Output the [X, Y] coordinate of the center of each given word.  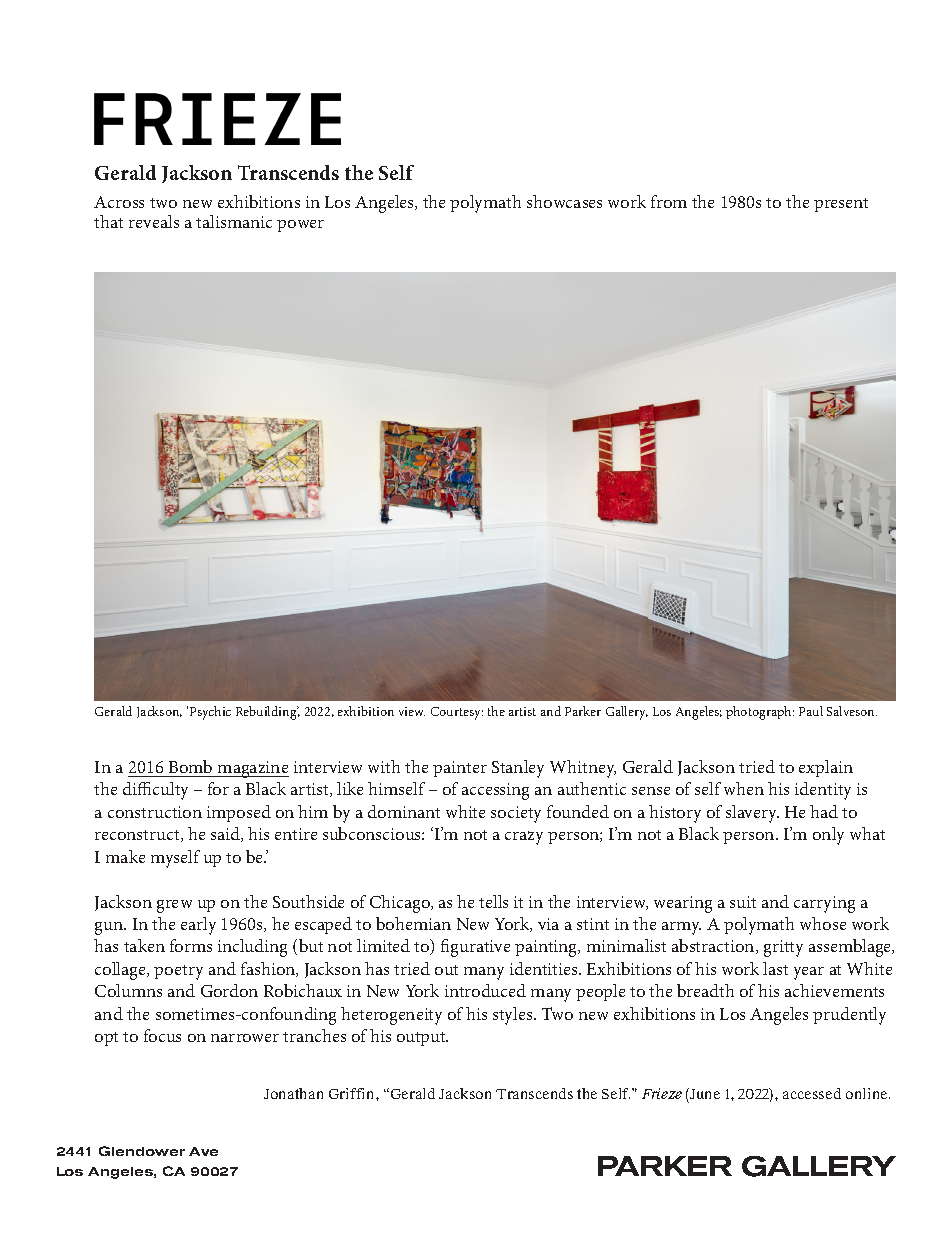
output [422, 1039]
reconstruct [138, 836]
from [669, 201]
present [841, 205]
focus [162, 1035]
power [300, 226]
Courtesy [457, 713]
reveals [154, 221]
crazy [524, 838]
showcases [564, 201]
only [828, 836]
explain [826, 768]
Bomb [190, 766]
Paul [811, 711]
